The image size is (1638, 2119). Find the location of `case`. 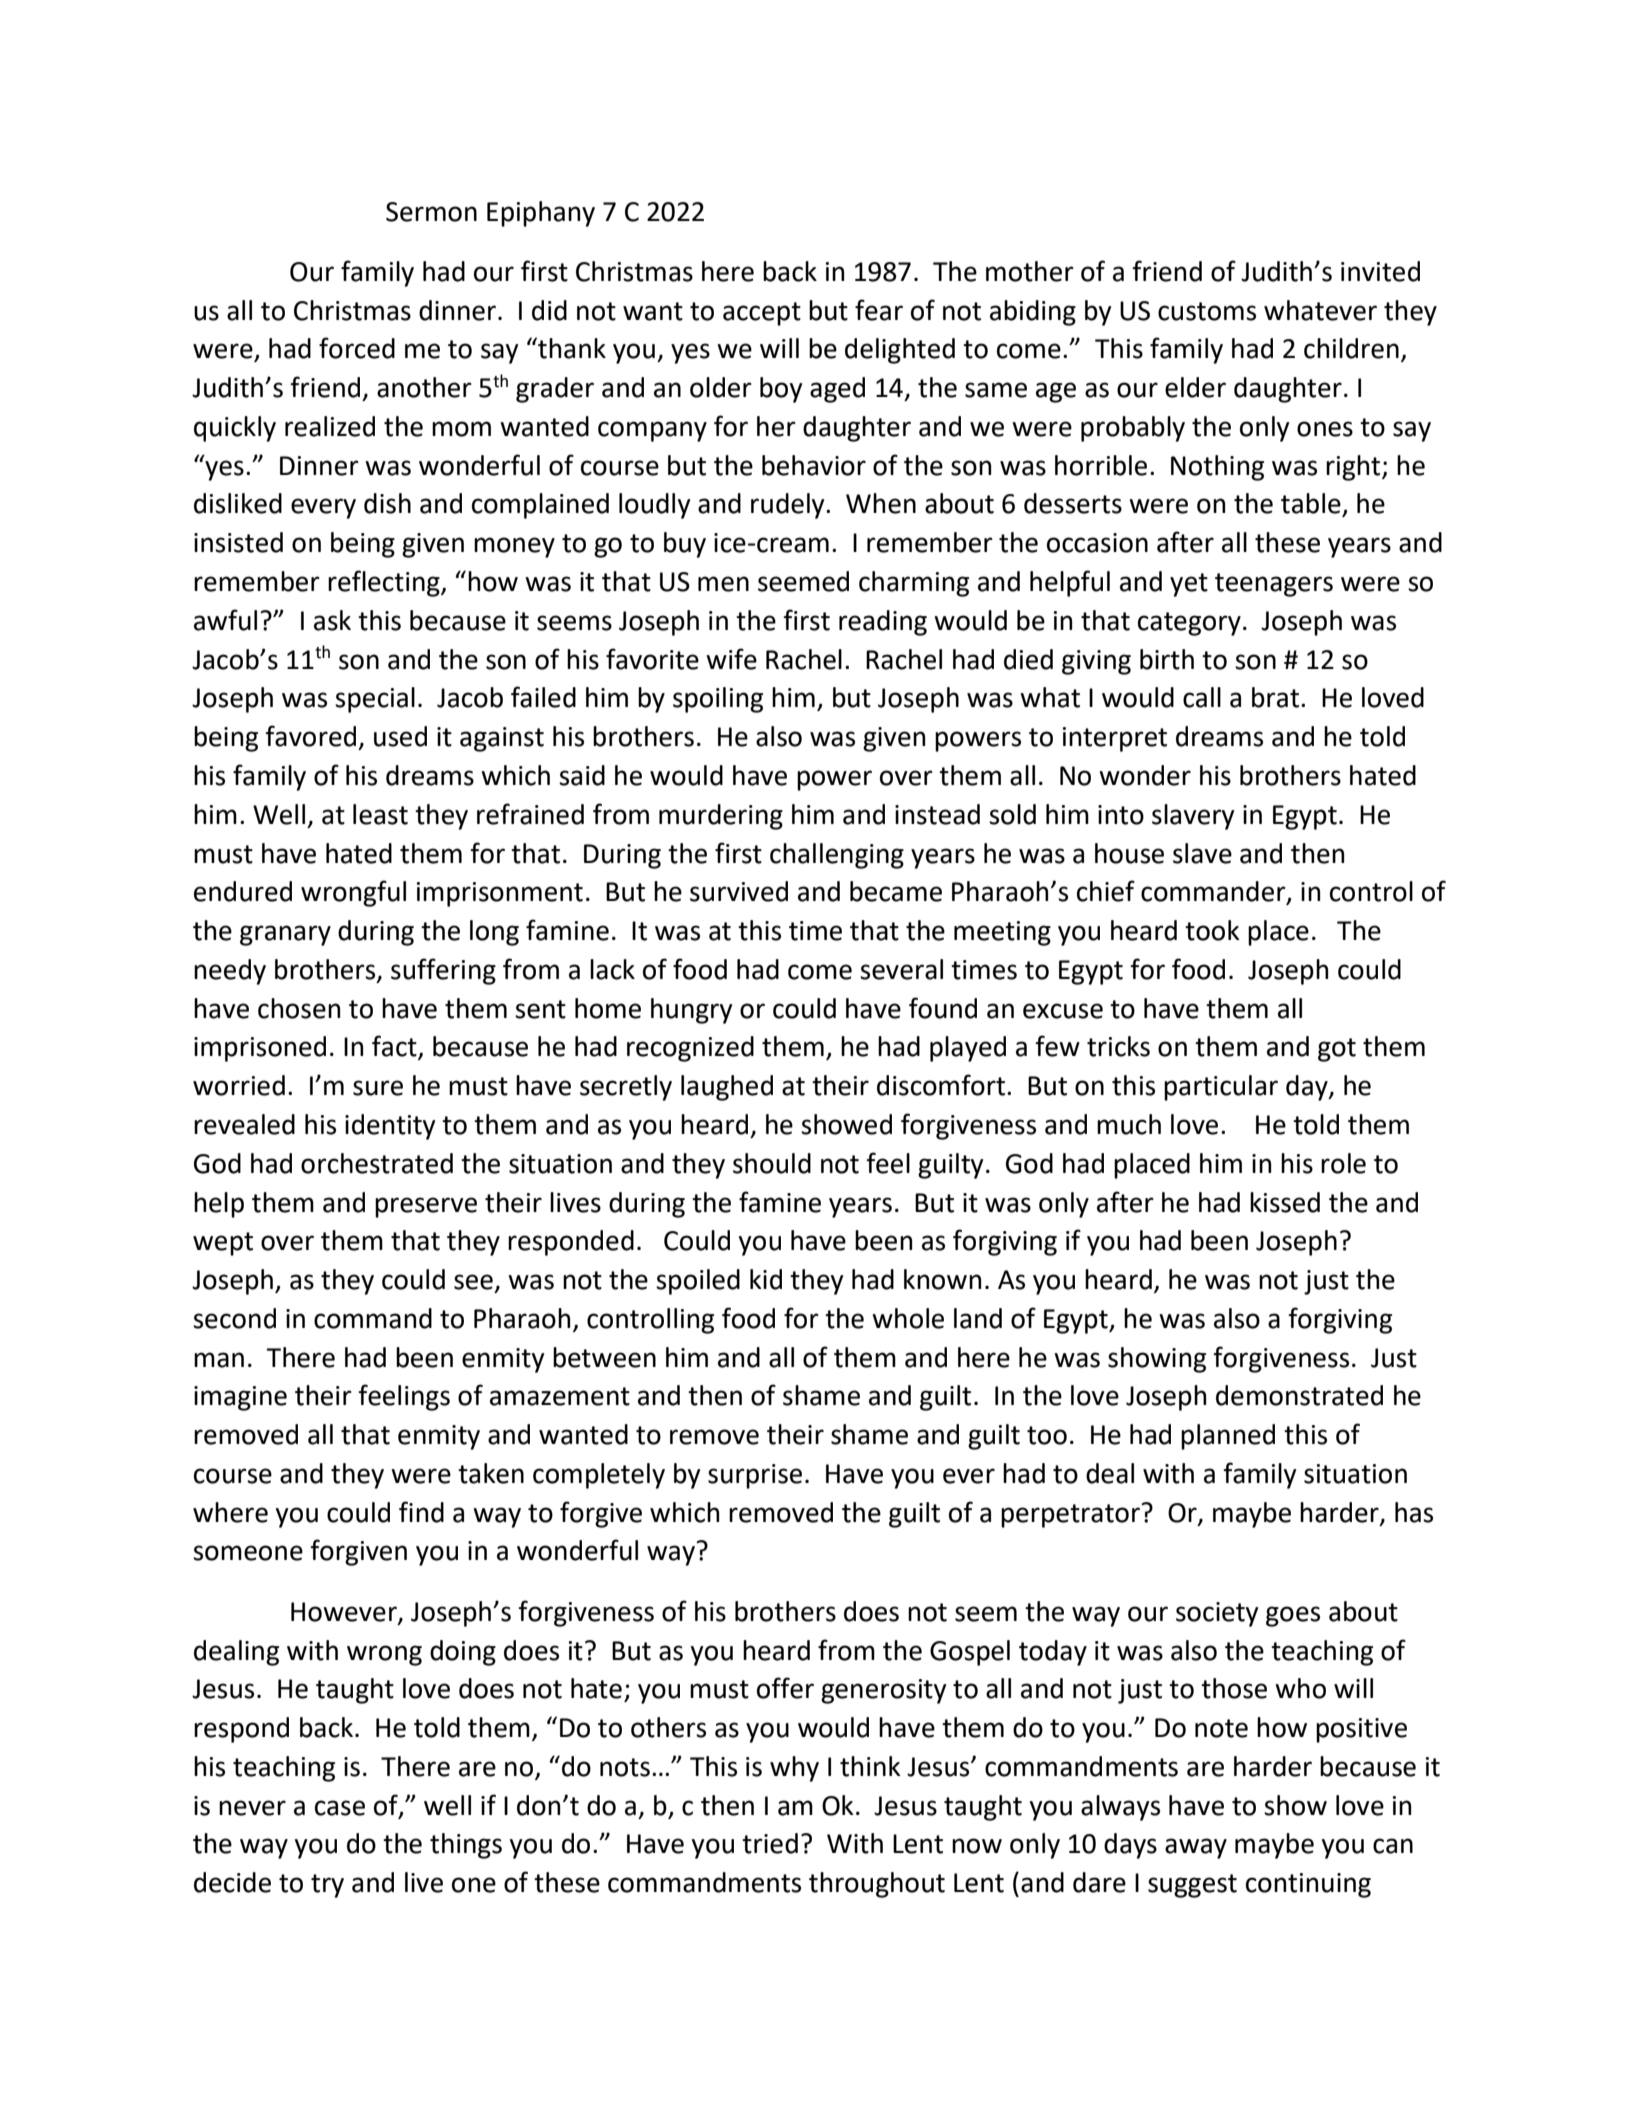

case is located at coordinates (340, 1808).
